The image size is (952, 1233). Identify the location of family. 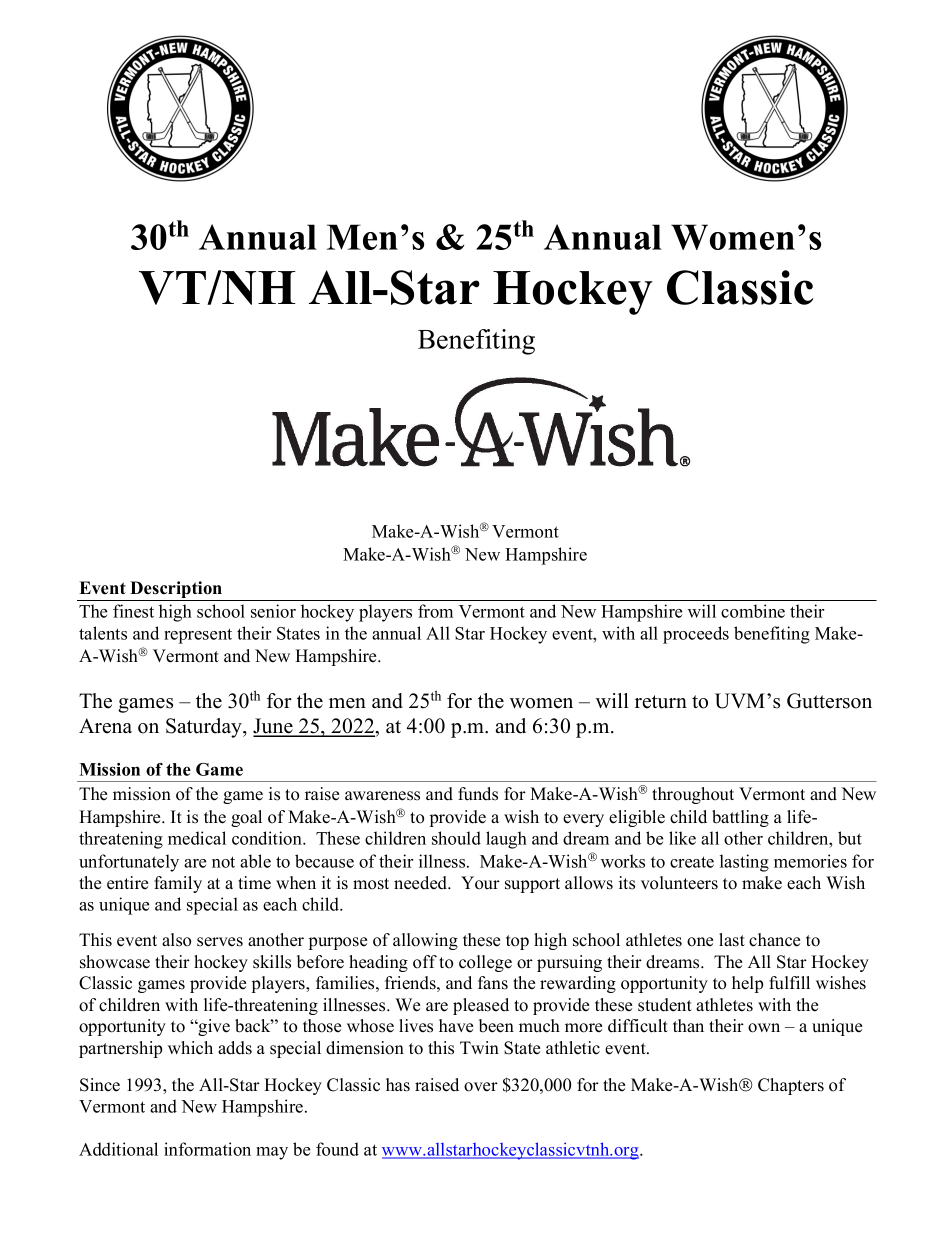
(178, 884).
